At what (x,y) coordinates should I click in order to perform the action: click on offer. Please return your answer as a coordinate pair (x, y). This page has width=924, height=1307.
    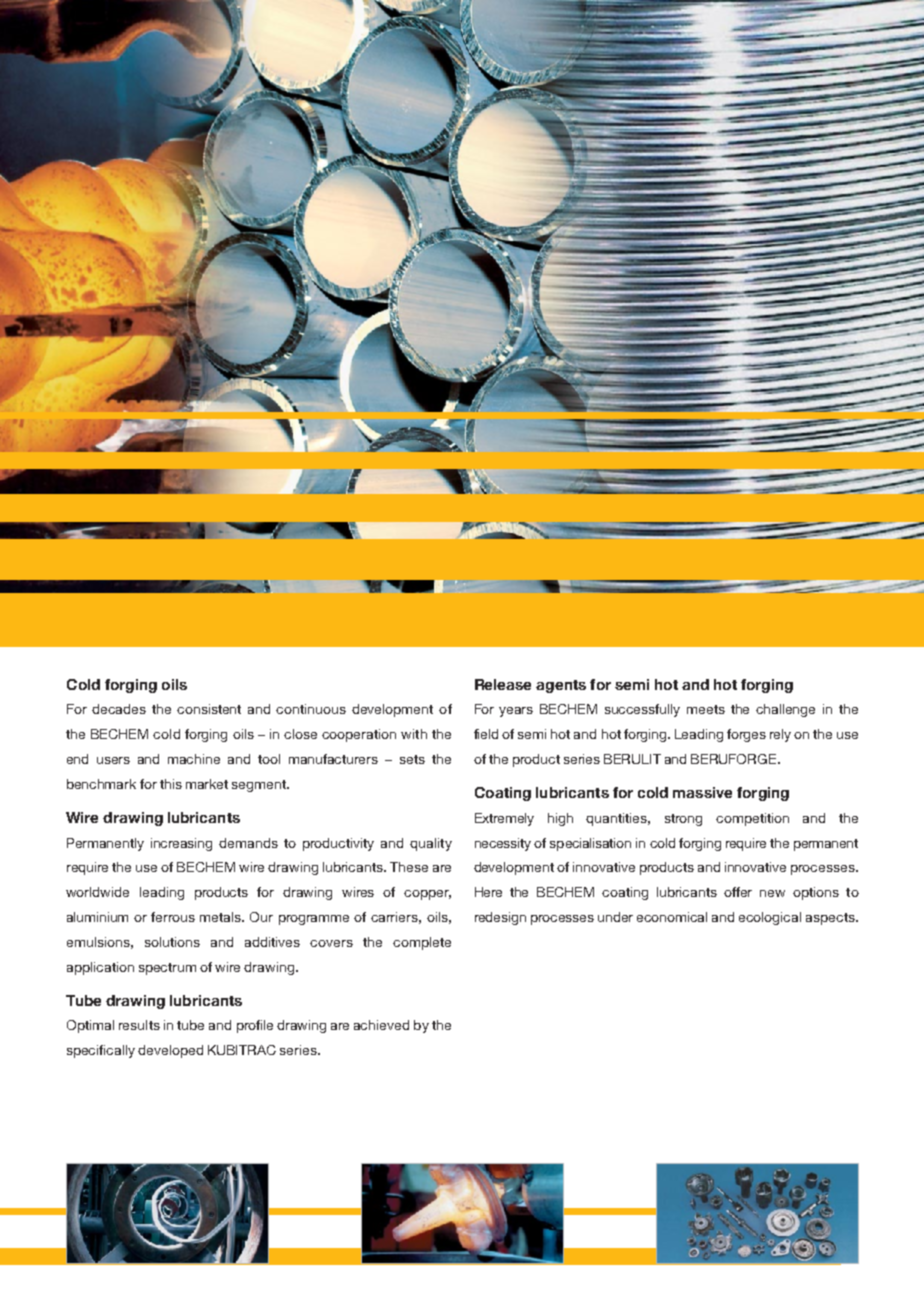
    Looking at the image, I should click on (738, 892).
